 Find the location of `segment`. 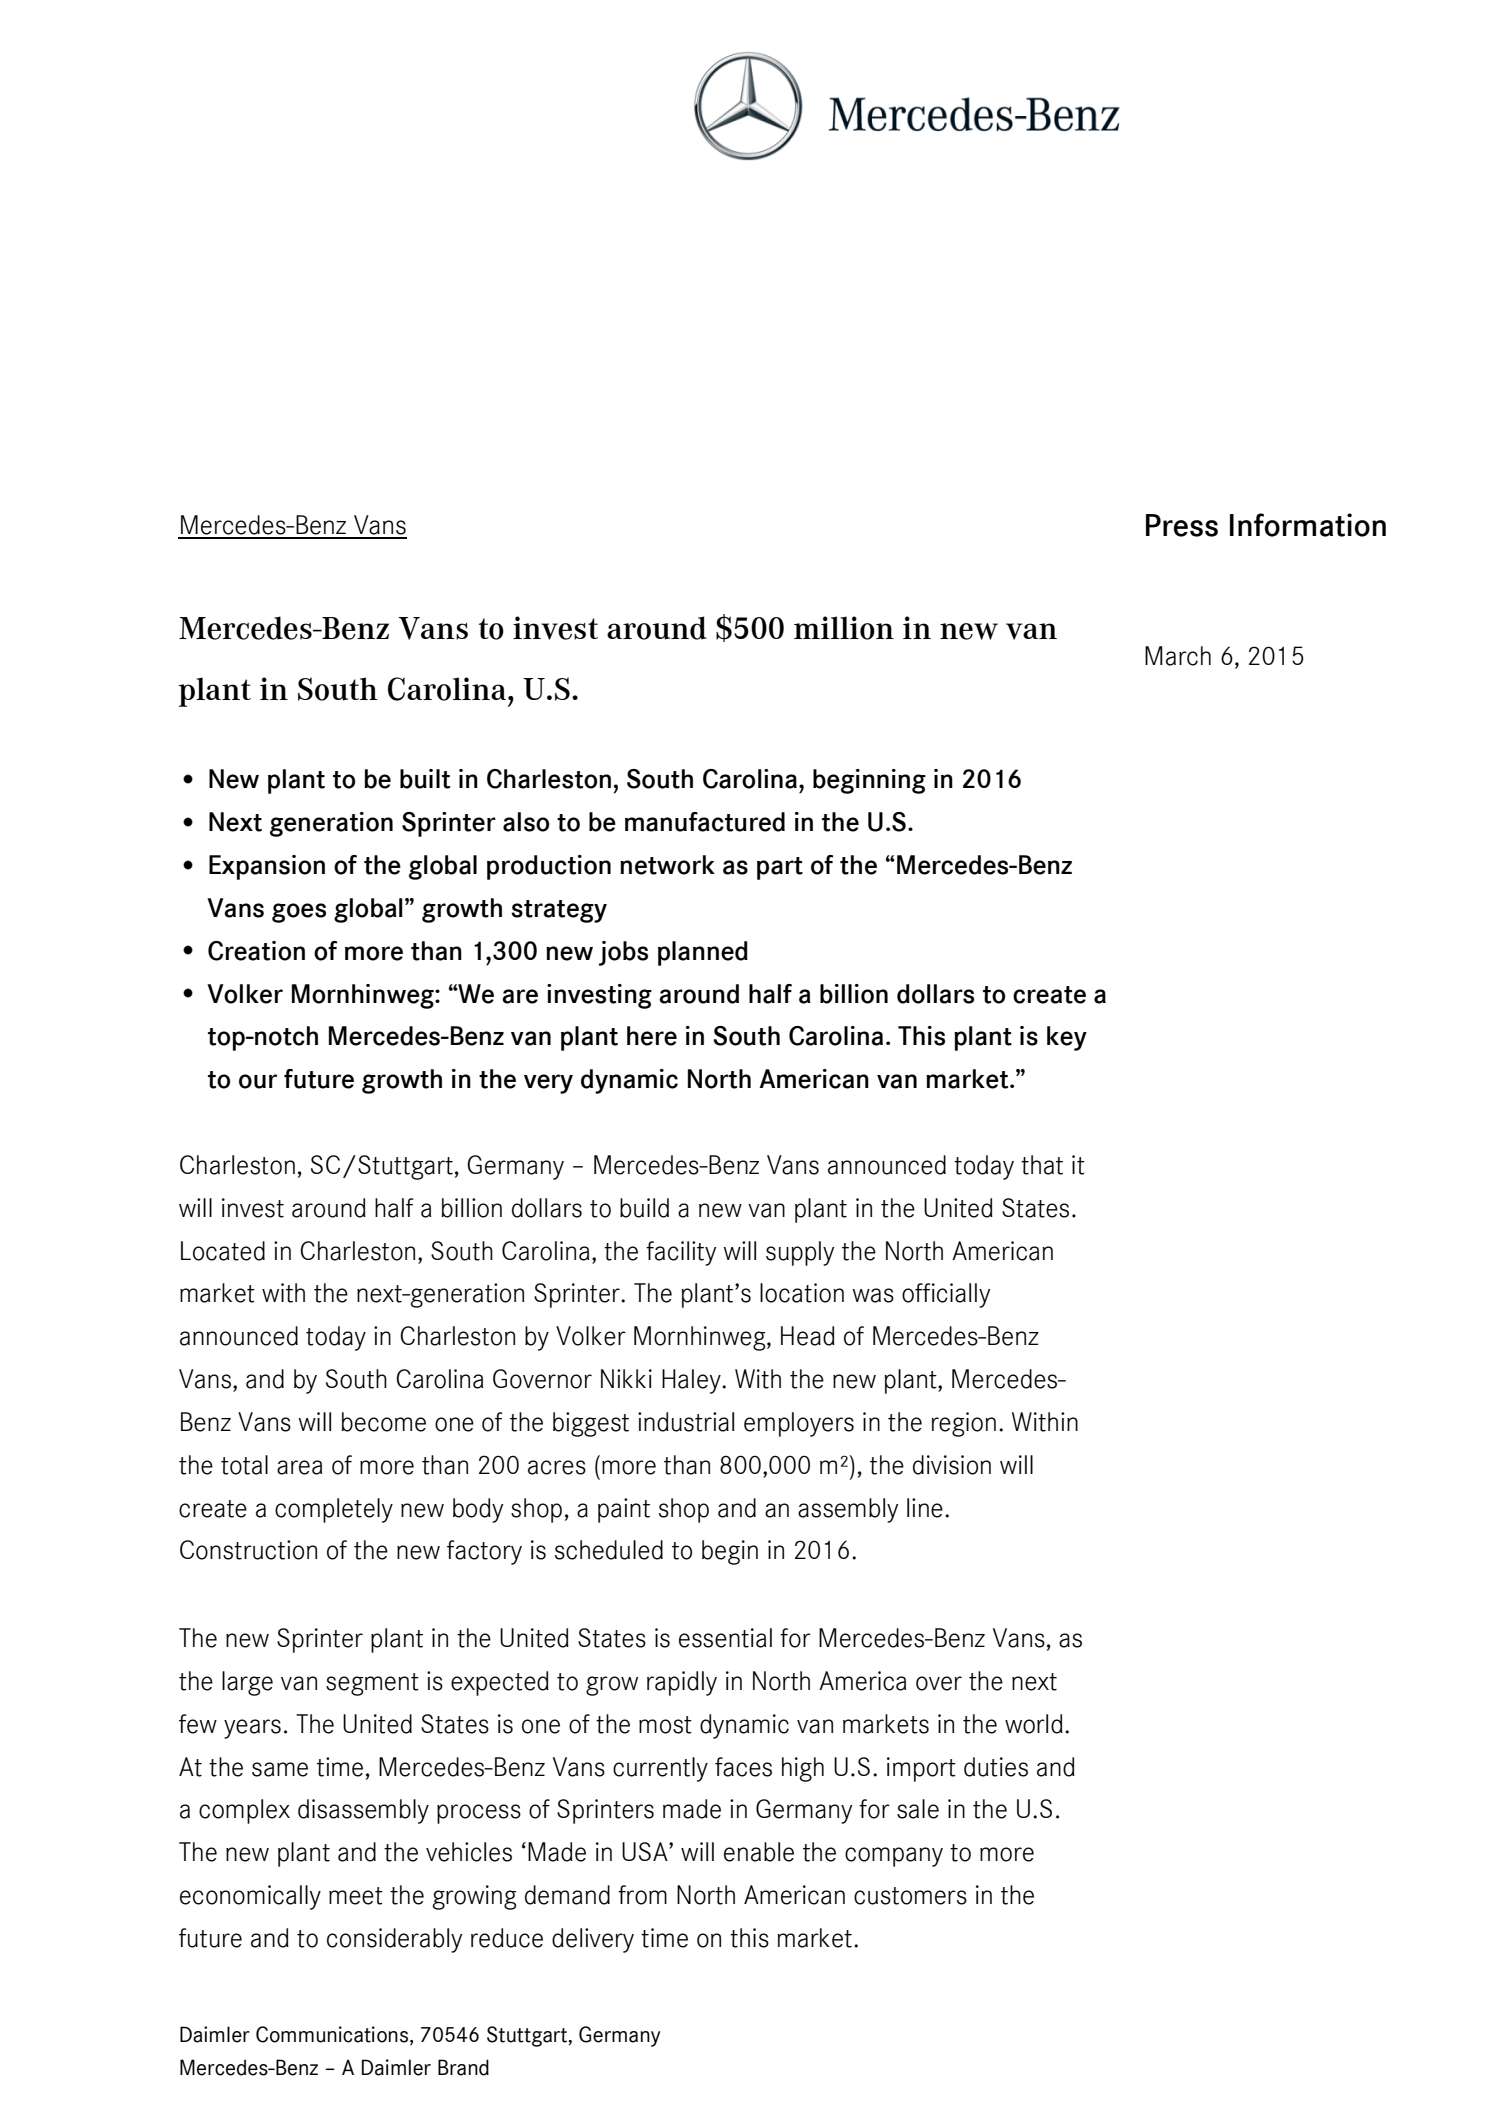

segment is located at coordinates (372, 1684).
